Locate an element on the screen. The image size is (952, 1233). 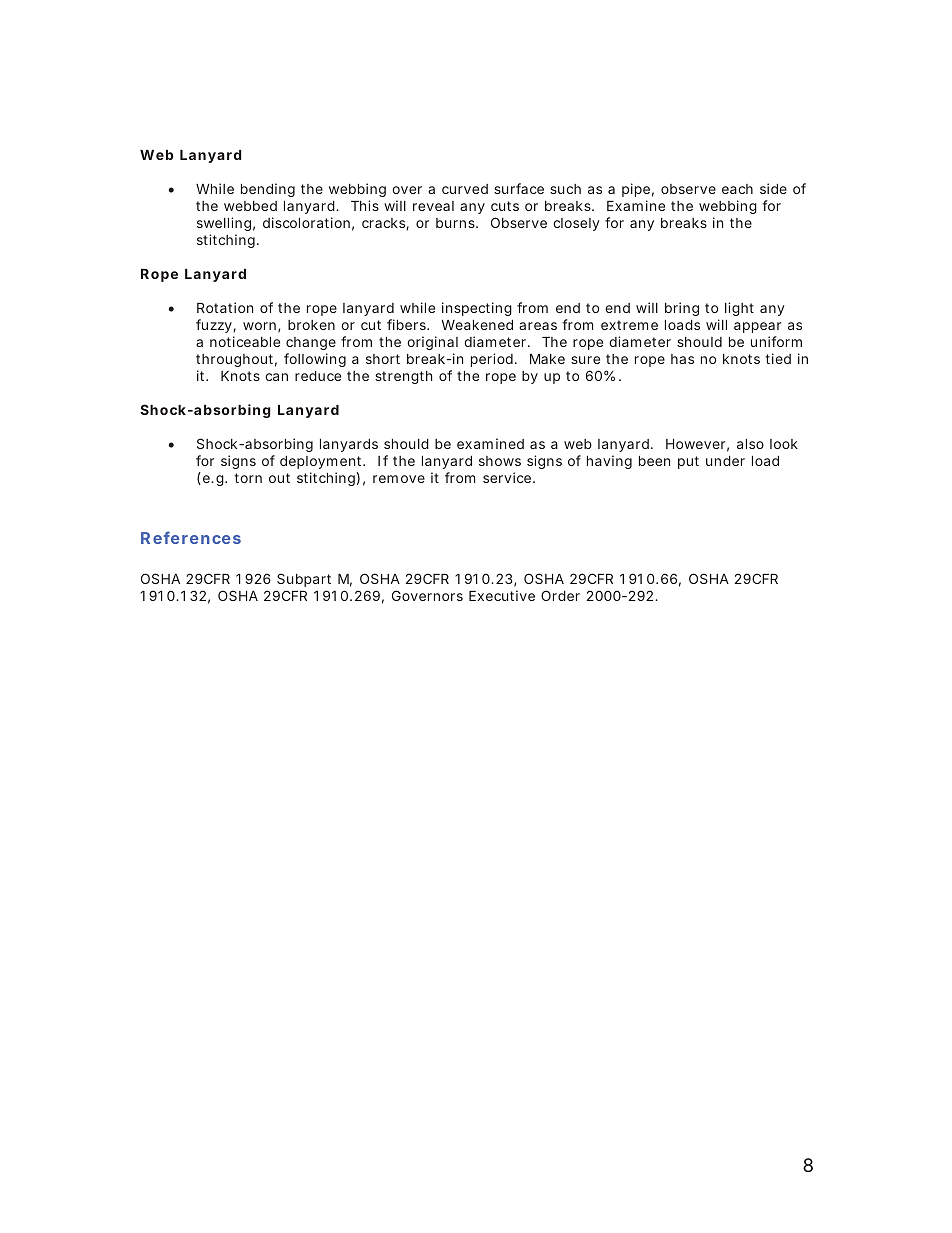
Rotation is located at coordinates (225, 307).
